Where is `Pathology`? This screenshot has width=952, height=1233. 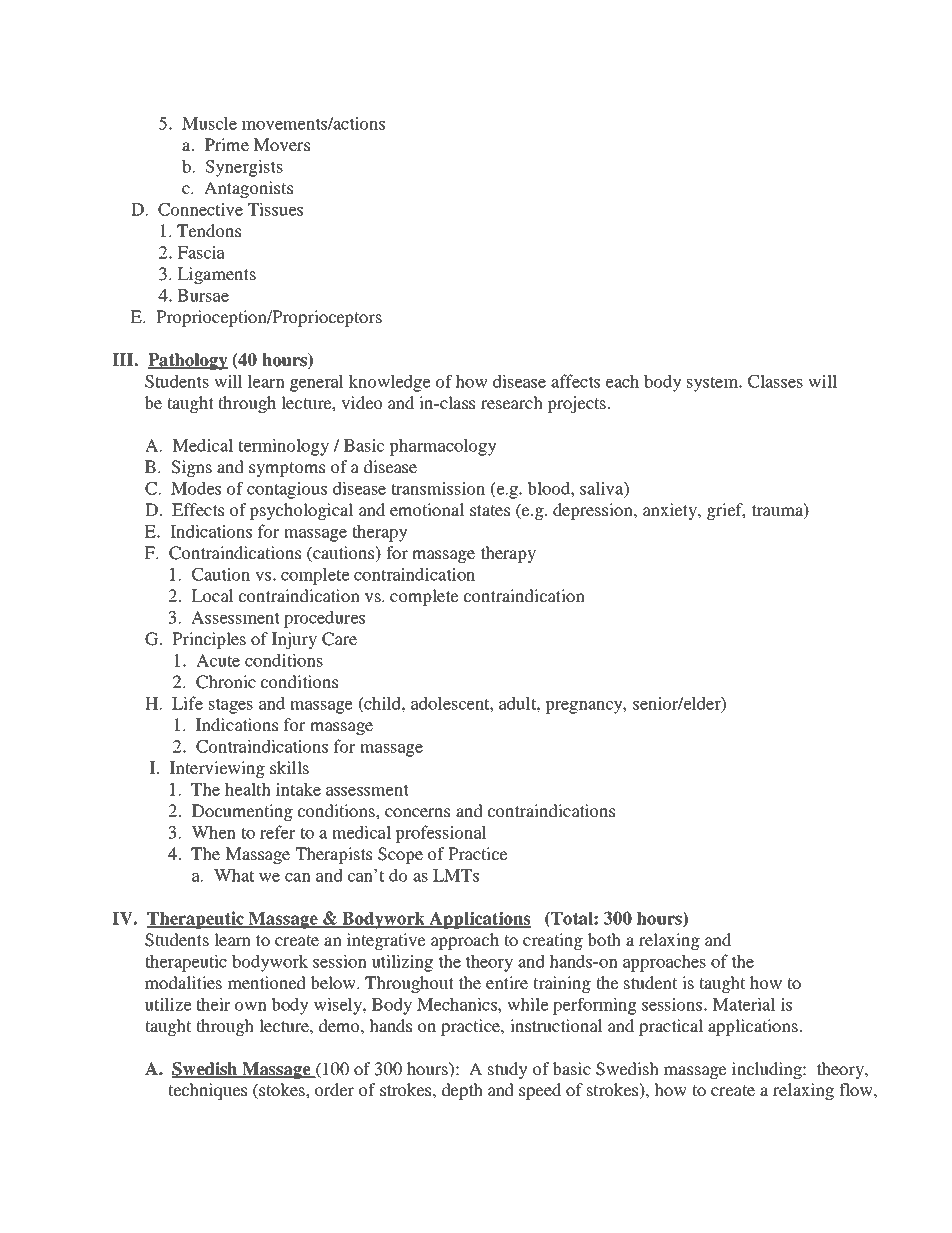
Pathology is located at coordinates (188, 361).
